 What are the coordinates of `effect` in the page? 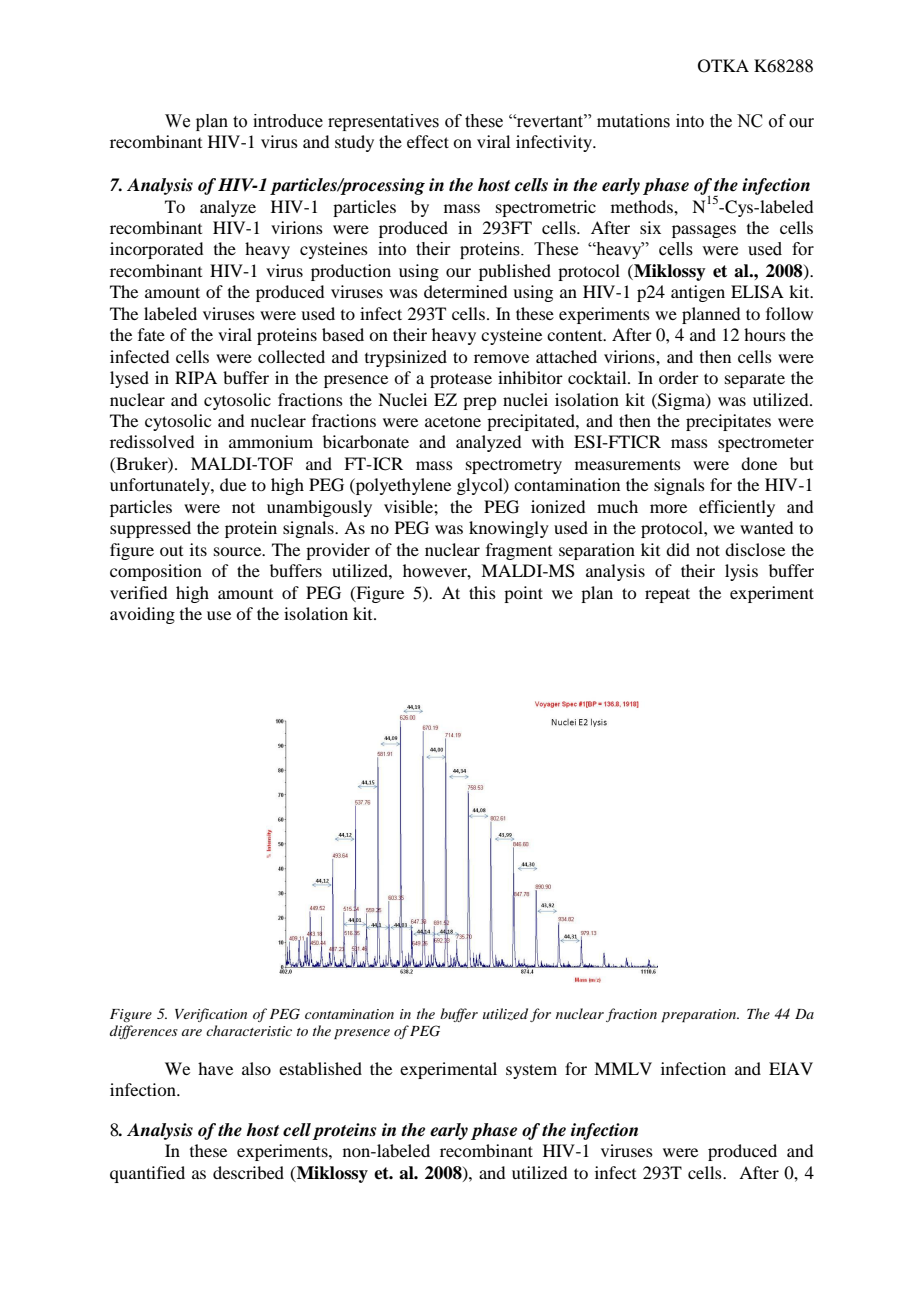 It's located at (428, 141).
